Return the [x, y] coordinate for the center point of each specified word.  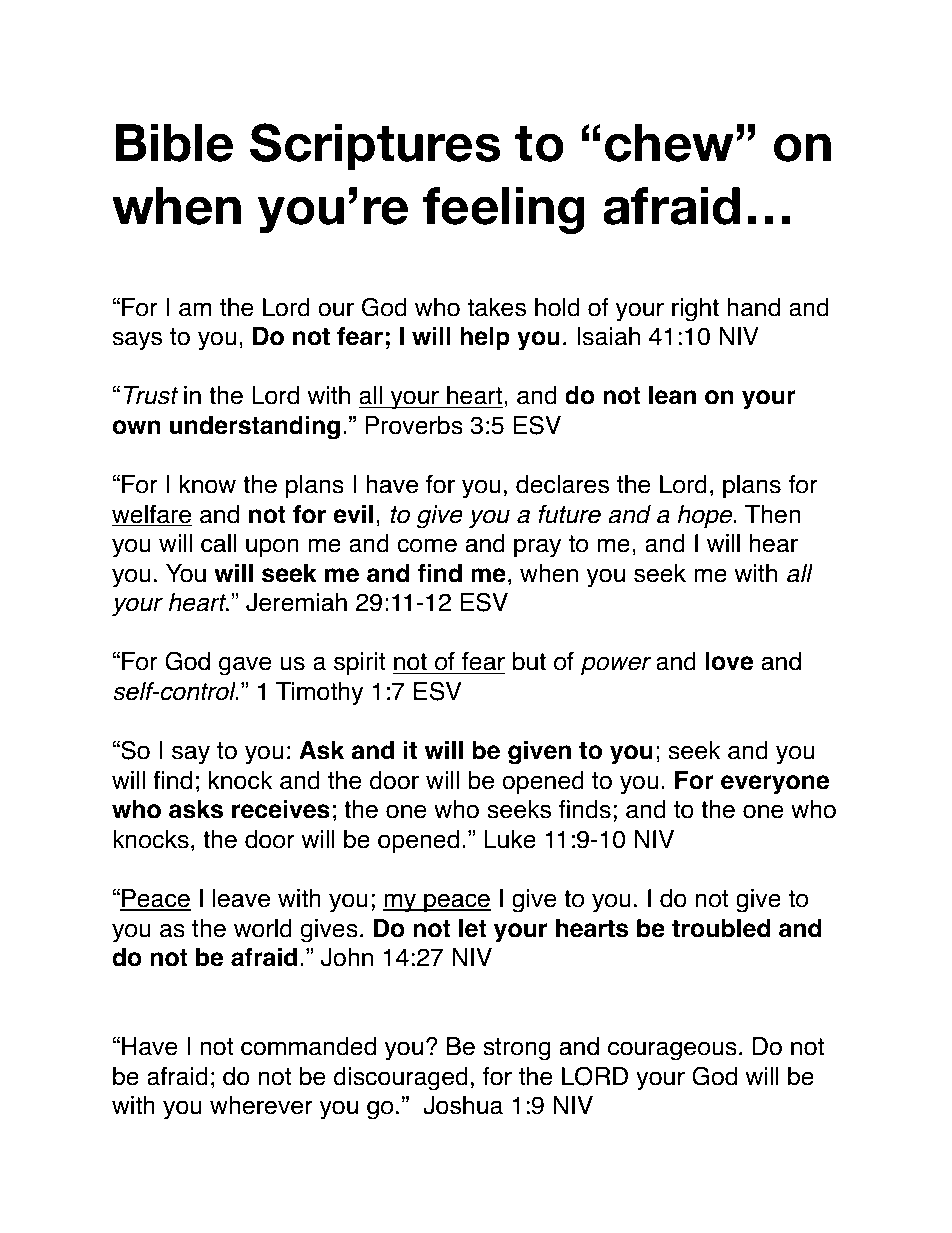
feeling [504, 210]
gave [245, 666]
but [529, 661]
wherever [261, 1105]
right [695, 310]
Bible [174, 143]
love [729, 661]
